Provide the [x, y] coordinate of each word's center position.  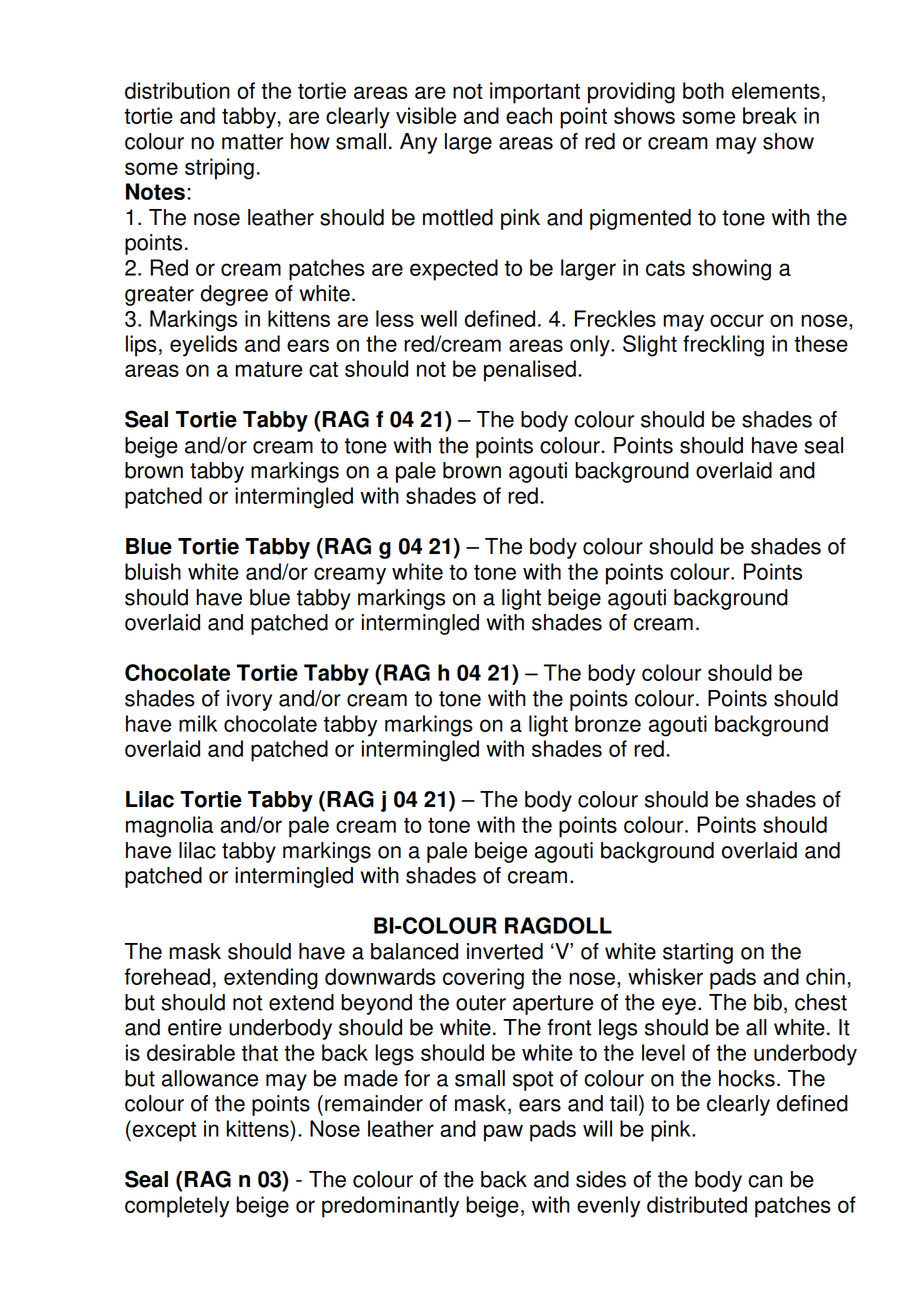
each [529, 115]
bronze [608, 723]
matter [252, 142]
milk [198, 723]
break [770, 115]
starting [698, 953]
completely [177, 1207]
